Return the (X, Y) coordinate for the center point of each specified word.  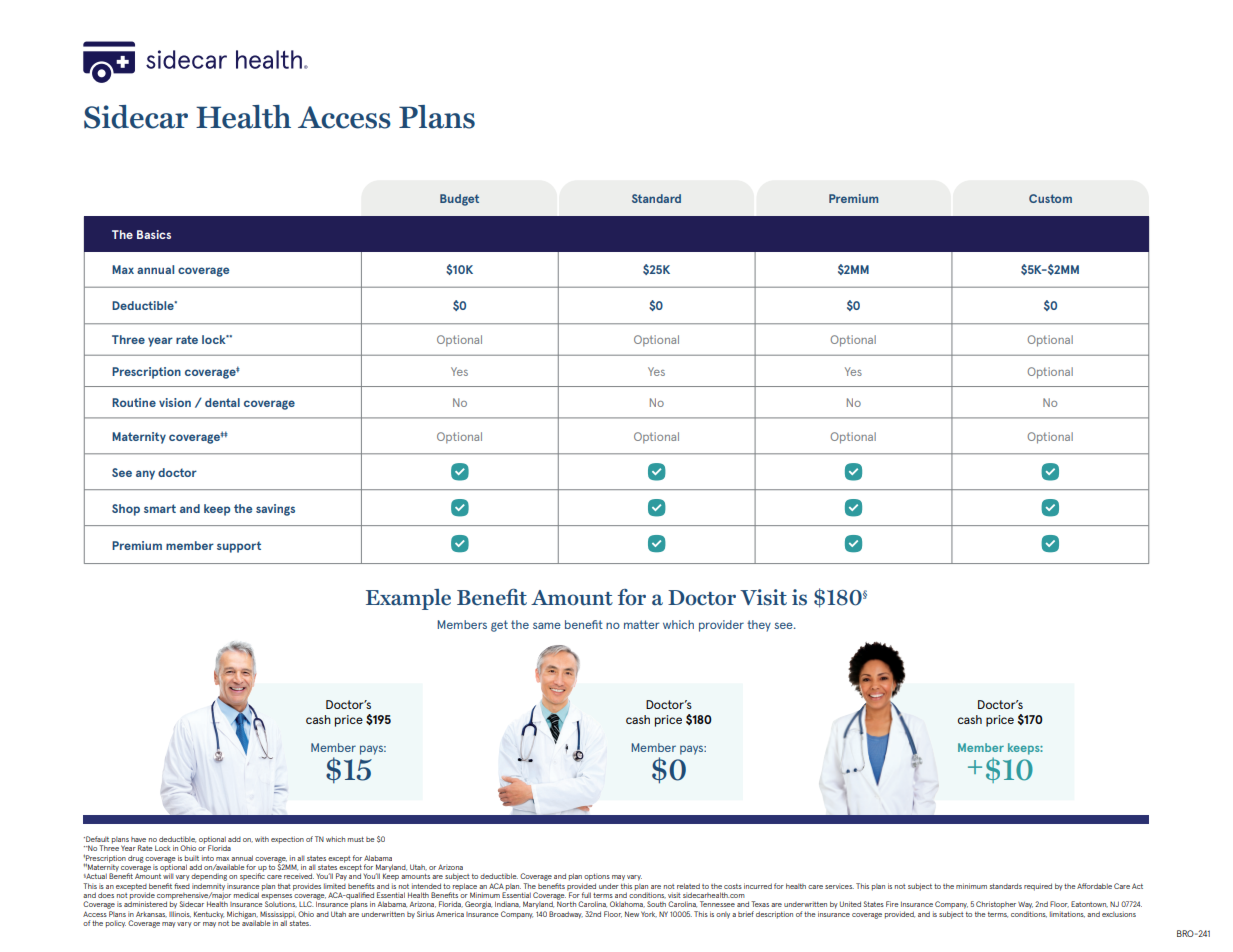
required (1038, 887)
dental (222, 402)
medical (246, 895)
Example (408, 599)
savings (275, 510)
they (759, 626)
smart (160, 508)
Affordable (1094, 886)
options (597, 877)
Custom (1050, 198)
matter (641, 624)
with (262, 839)
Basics (154, 234)
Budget (459, 200)
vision (175, 402)
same (547, 625)
